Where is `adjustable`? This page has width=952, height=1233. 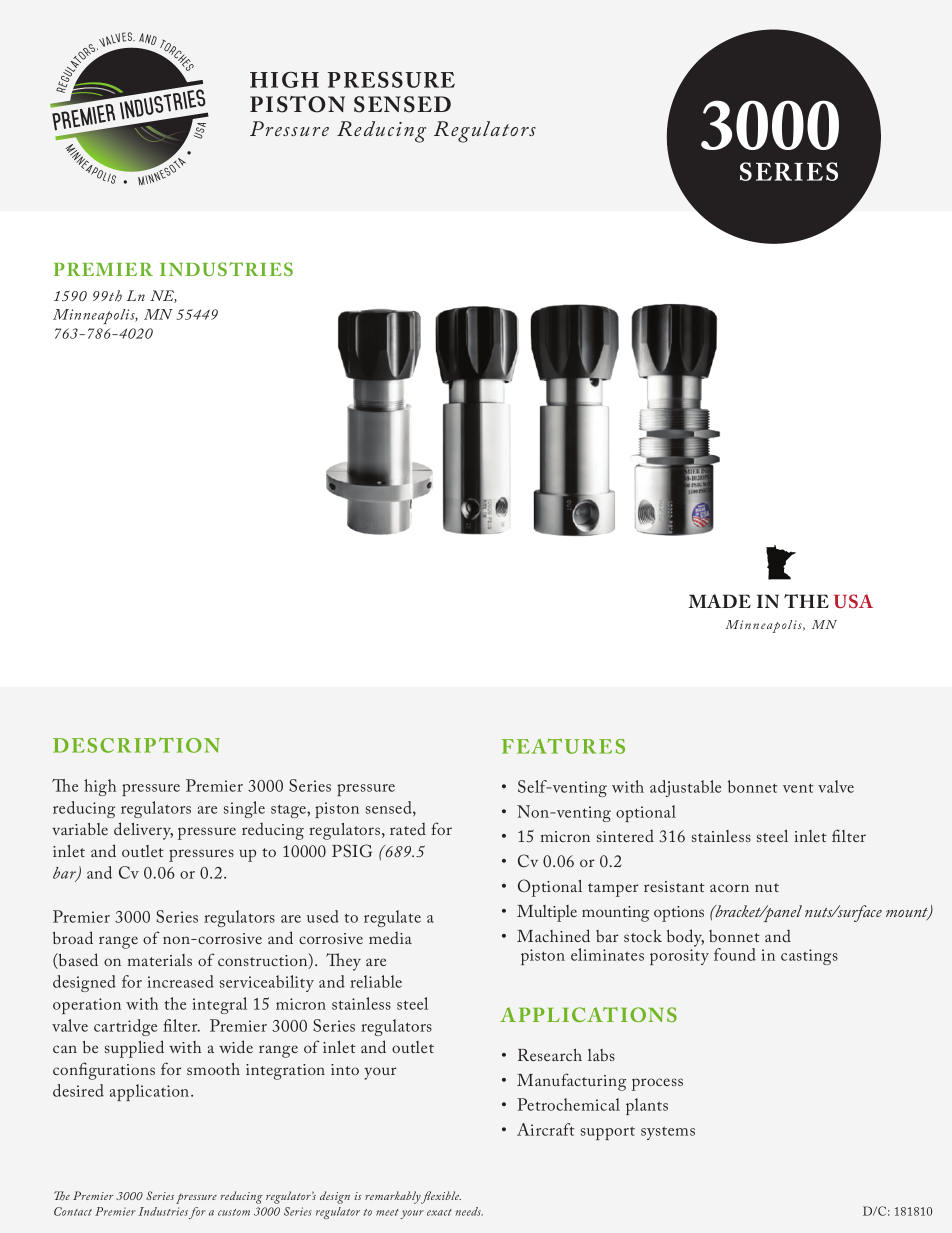
adjustable is located at coordinates (685, 788).
